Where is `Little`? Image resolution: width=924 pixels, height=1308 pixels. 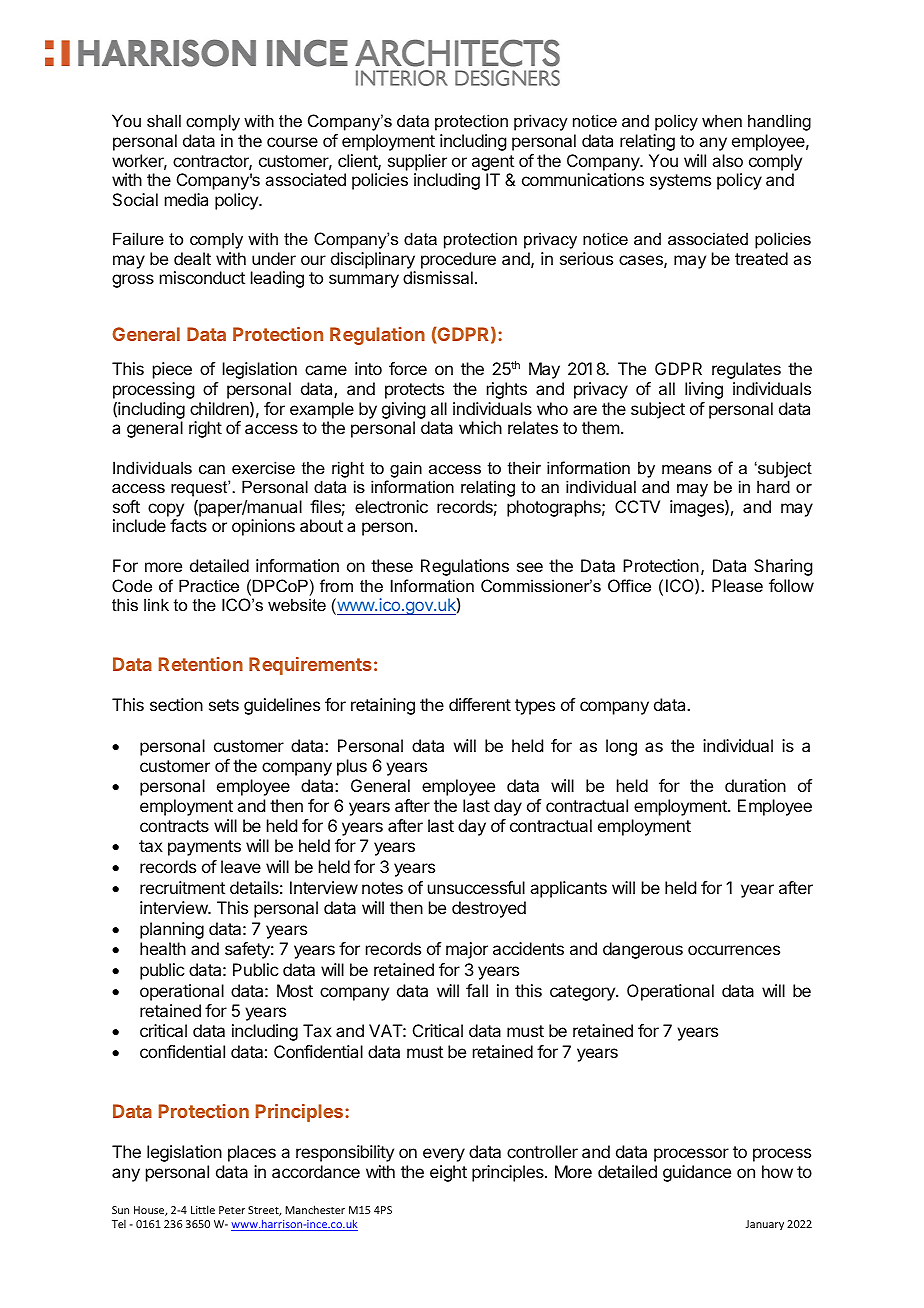 Little is located at coordinates (203, 1209).
